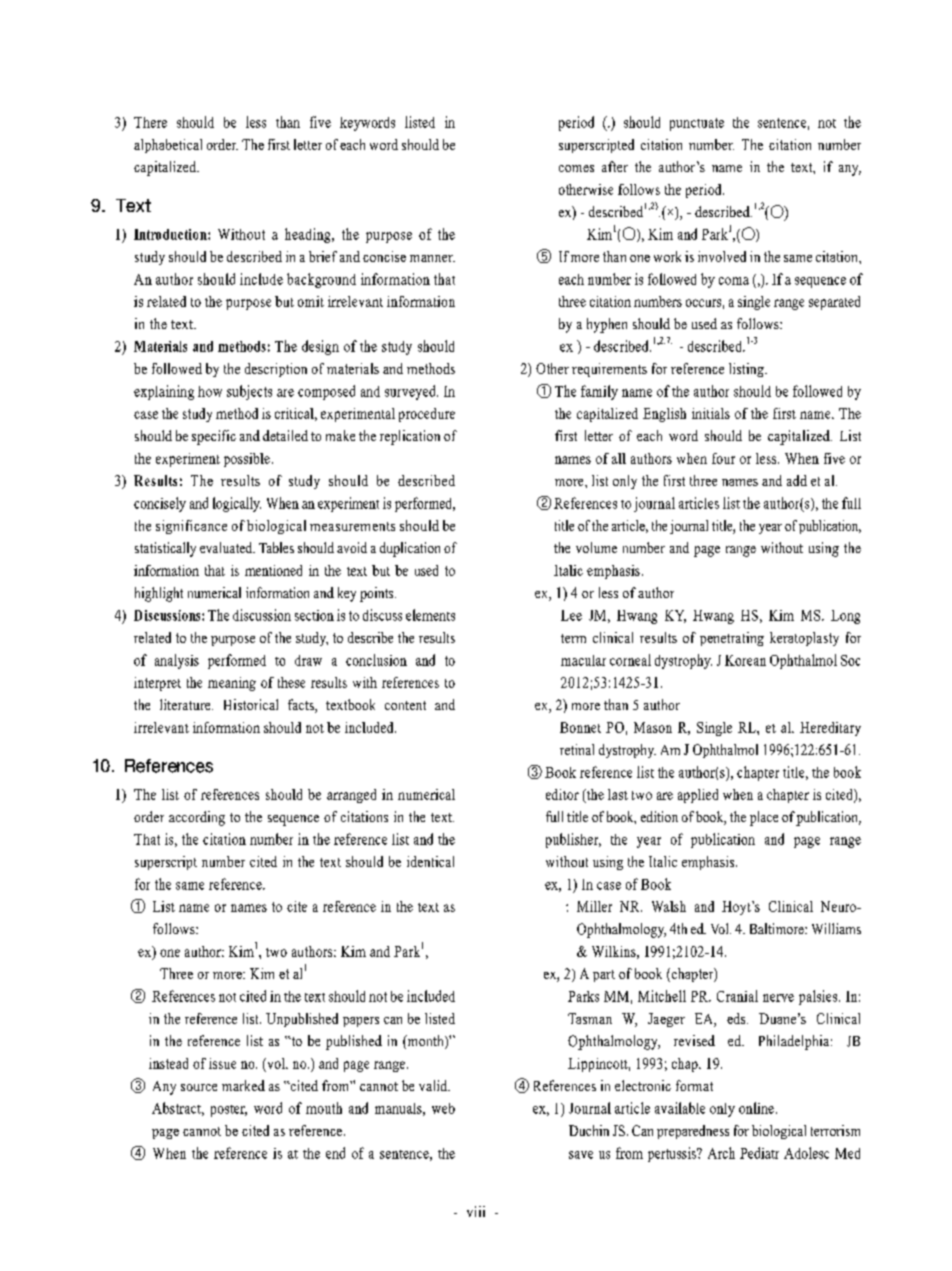 This screenshot has width=952, height=1271. I want to click on logically, so click(237, 504).
